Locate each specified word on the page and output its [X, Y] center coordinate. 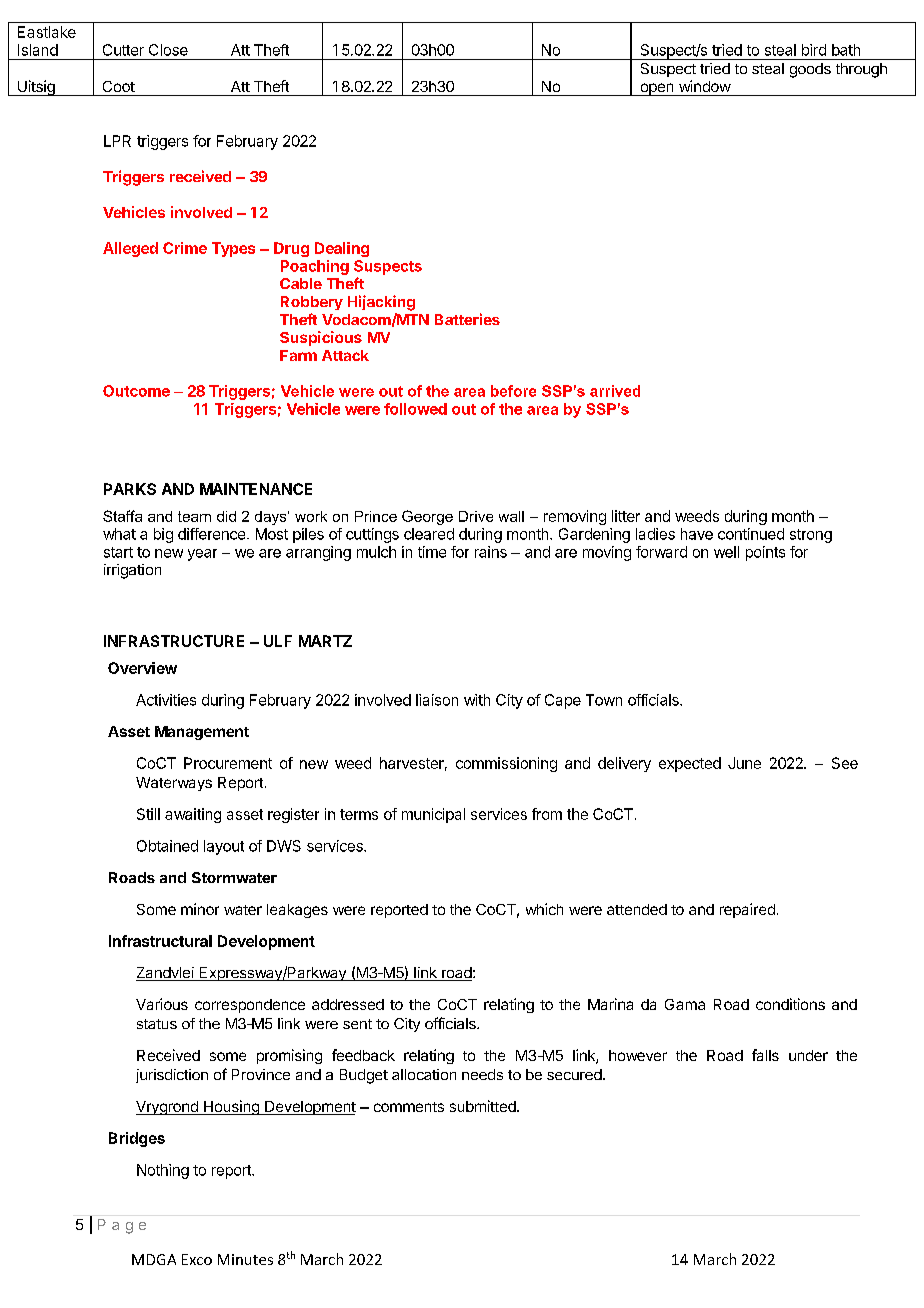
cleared [429, 534]
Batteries [467, 319]
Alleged [130, 249]
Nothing [163, 1171]
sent [357, 1024]
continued [751, 534]
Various [162, 1004]
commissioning [506, 764]
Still [148, 814]
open [656, 89]
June [744, 763]
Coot [119, 86]
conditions [790, 1004]
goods [810, 70]
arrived [615, 391]
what [119, 534]
